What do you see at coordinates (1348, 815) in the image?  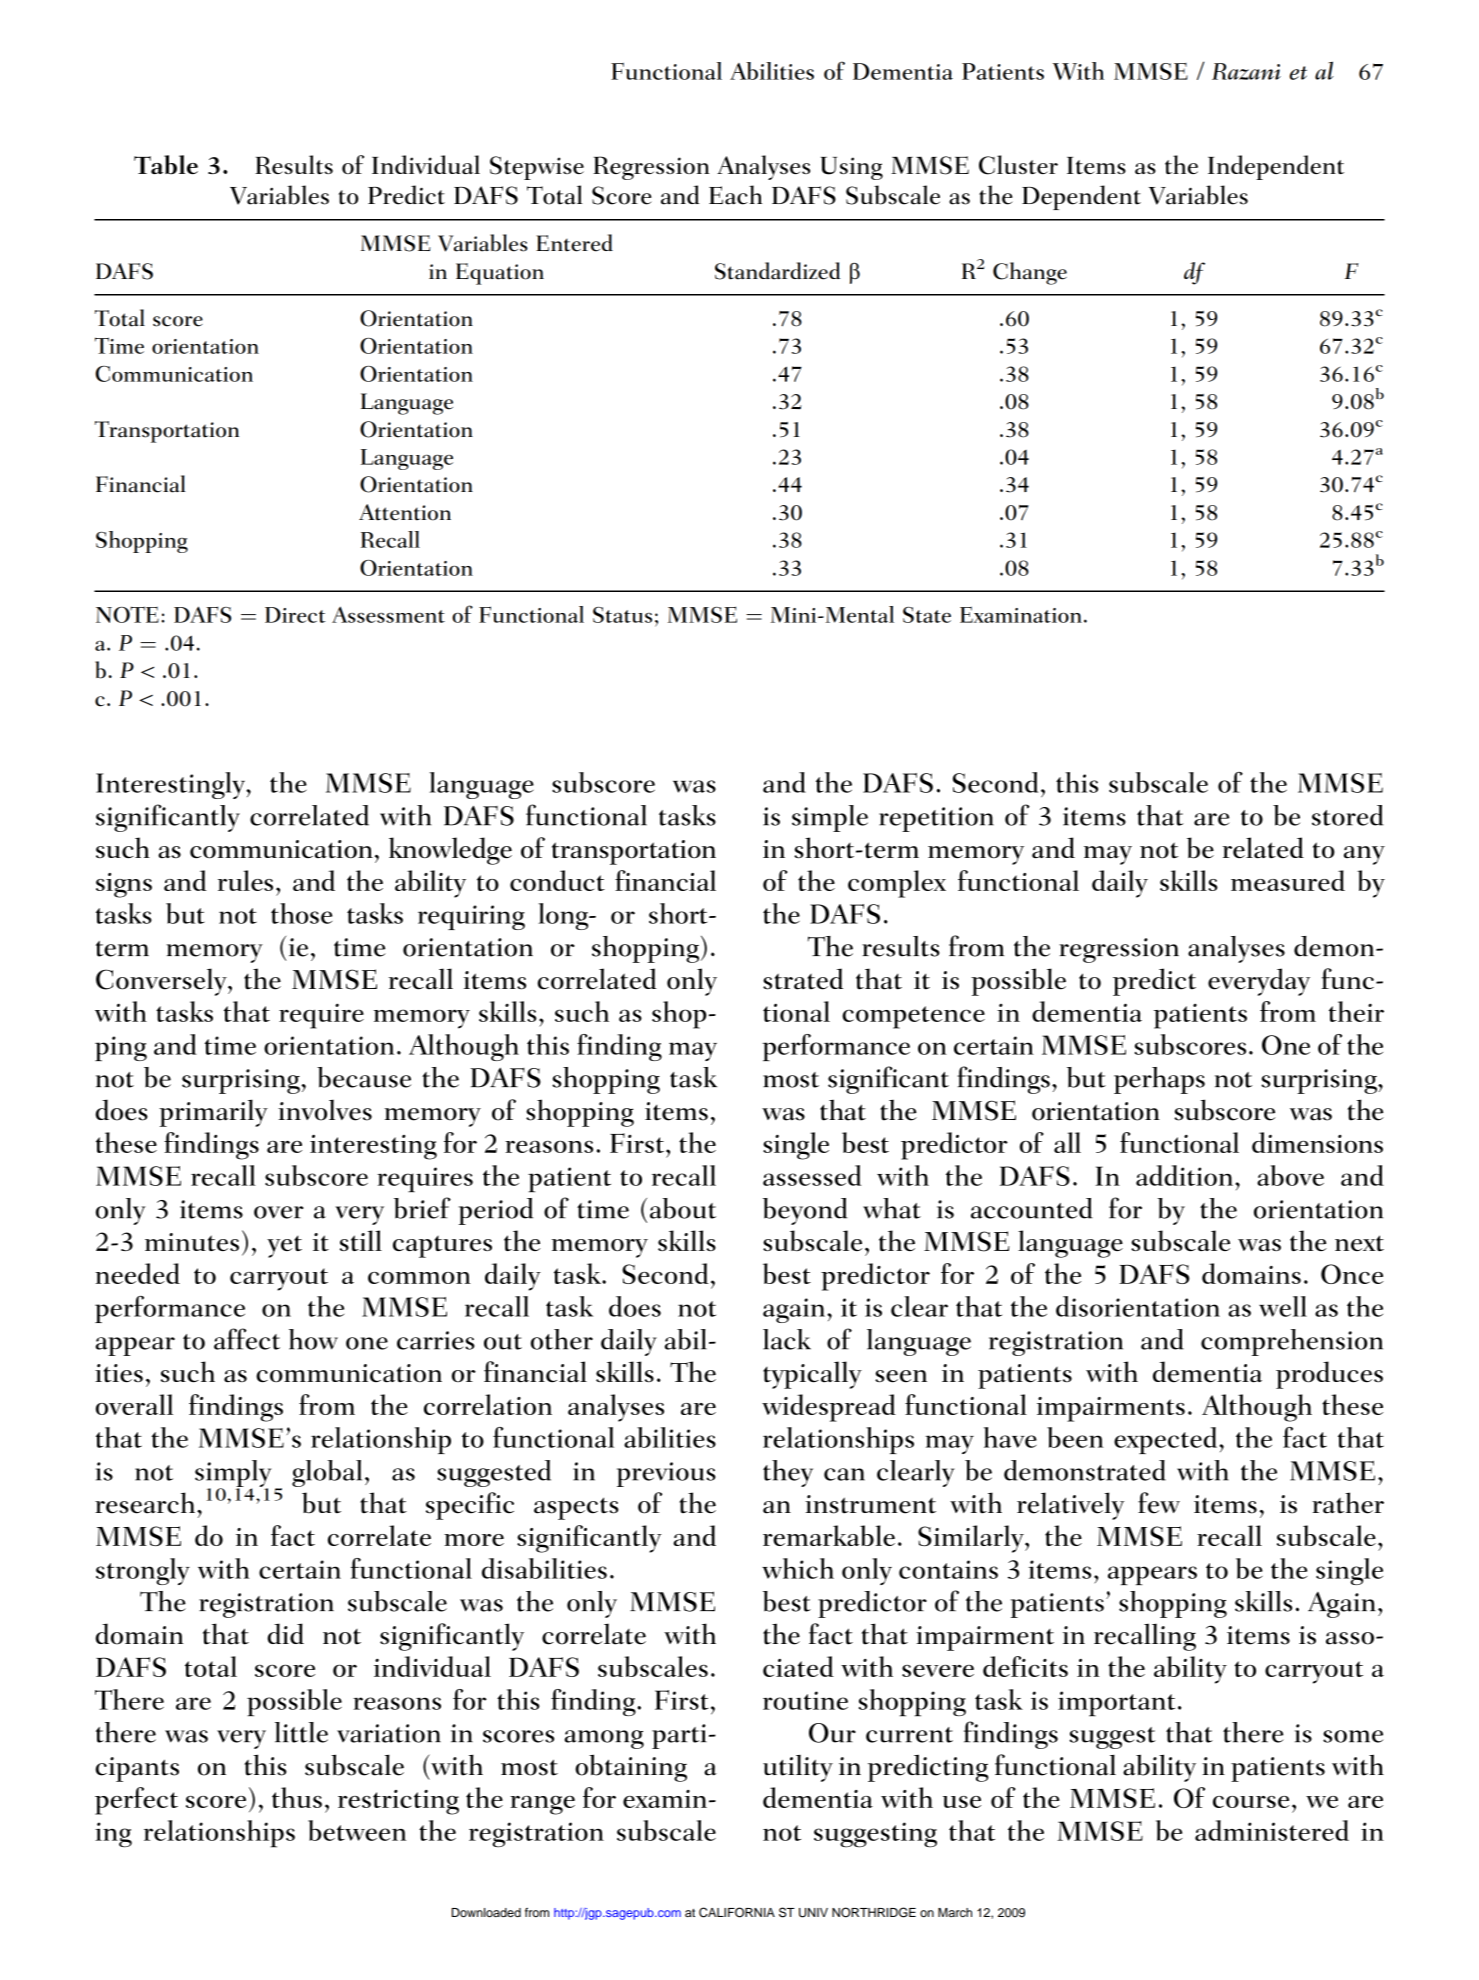 I see `stored` at bounding box center [1348, 815].
